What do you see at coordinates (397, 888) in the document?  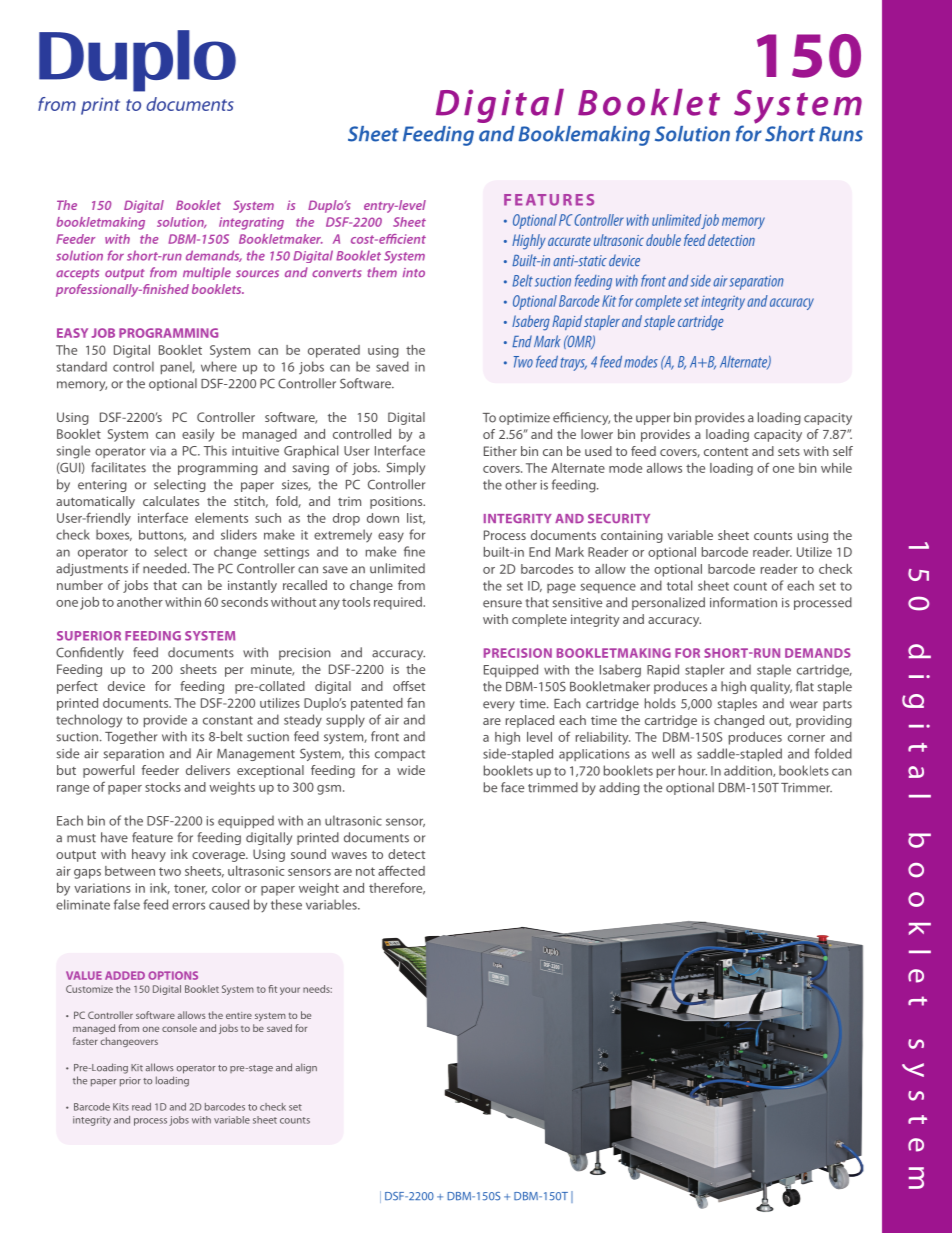 I see `therefore` at bounding box center [397, 888].
